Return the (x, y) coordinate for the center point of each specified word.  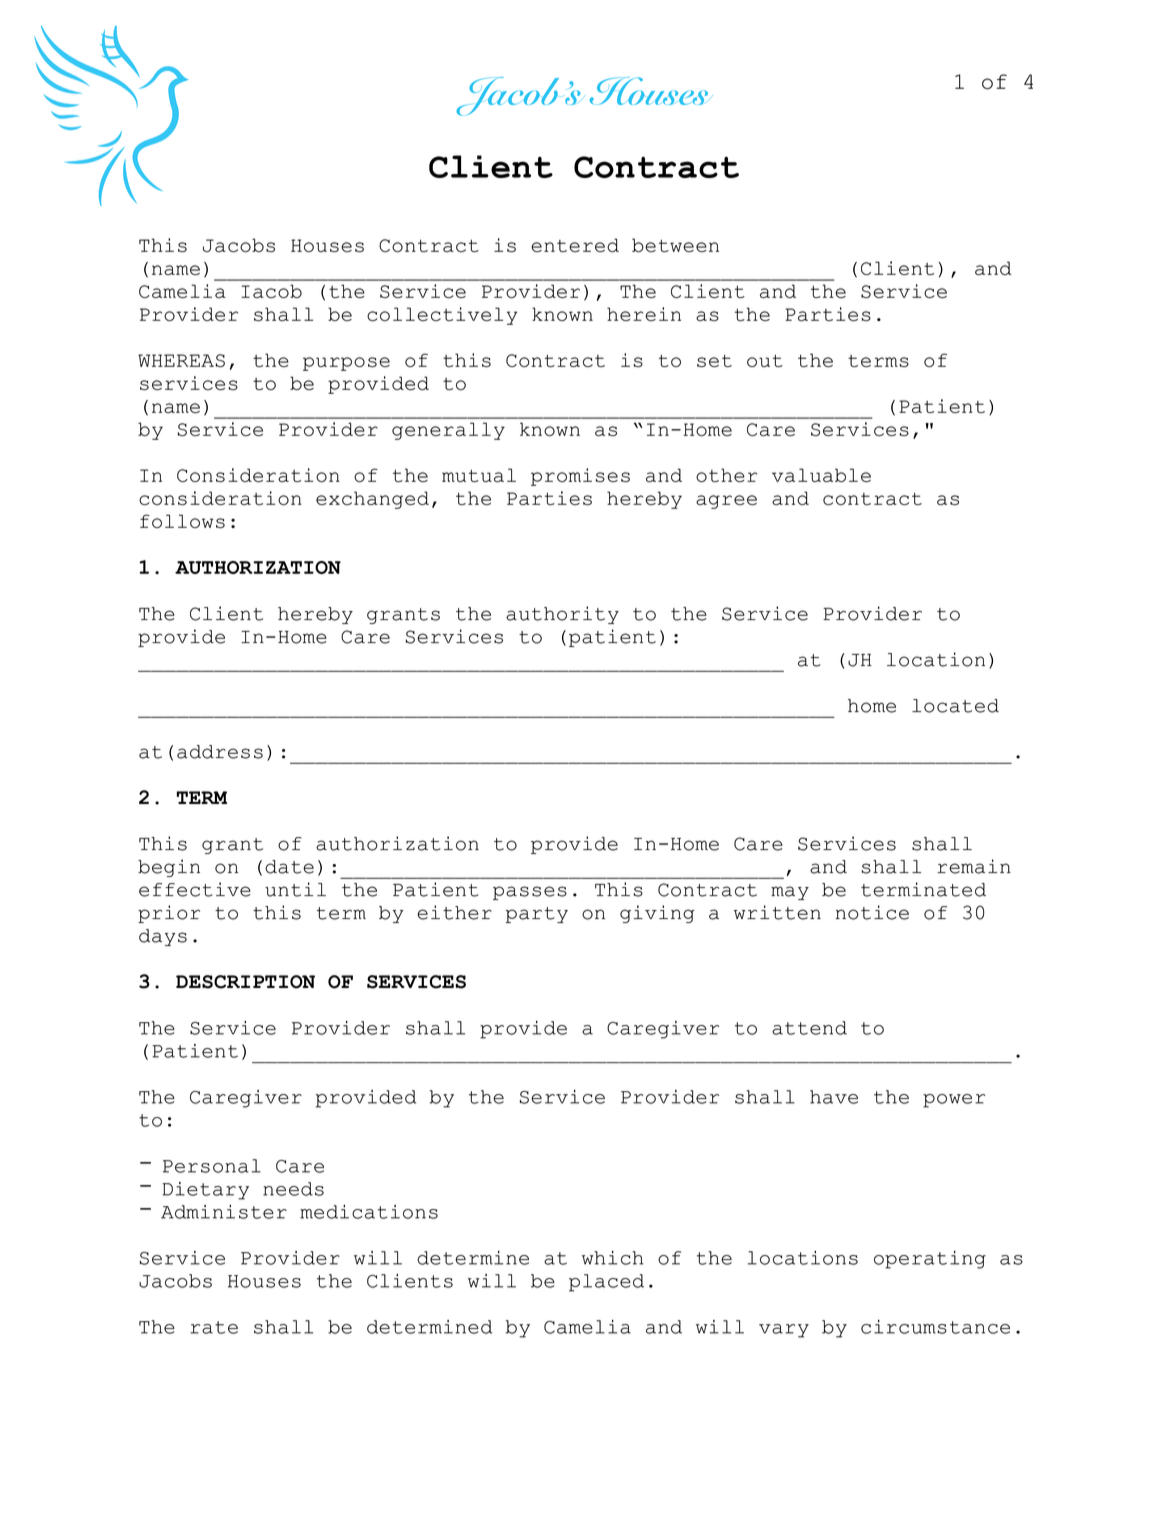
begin (169, 868)
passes (530, 893)
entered (575, 245)
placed (606, 1283)
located (955, 706)
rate (214, 1327)
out (765, 361)
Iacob (271, 291)
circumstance (935, 1327)
